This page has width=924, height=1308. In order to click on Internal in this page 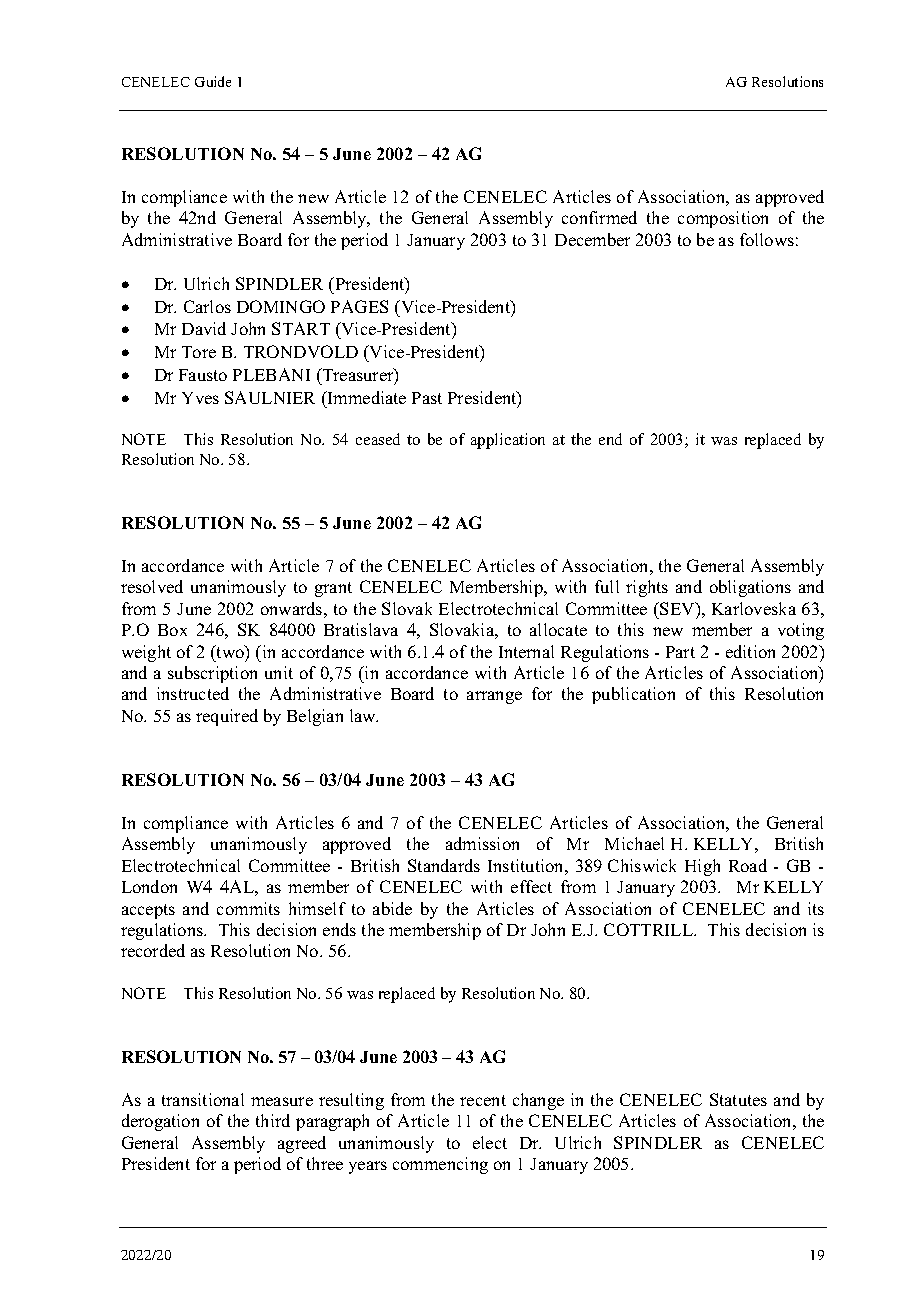, I will do `click(526, 651)`.
